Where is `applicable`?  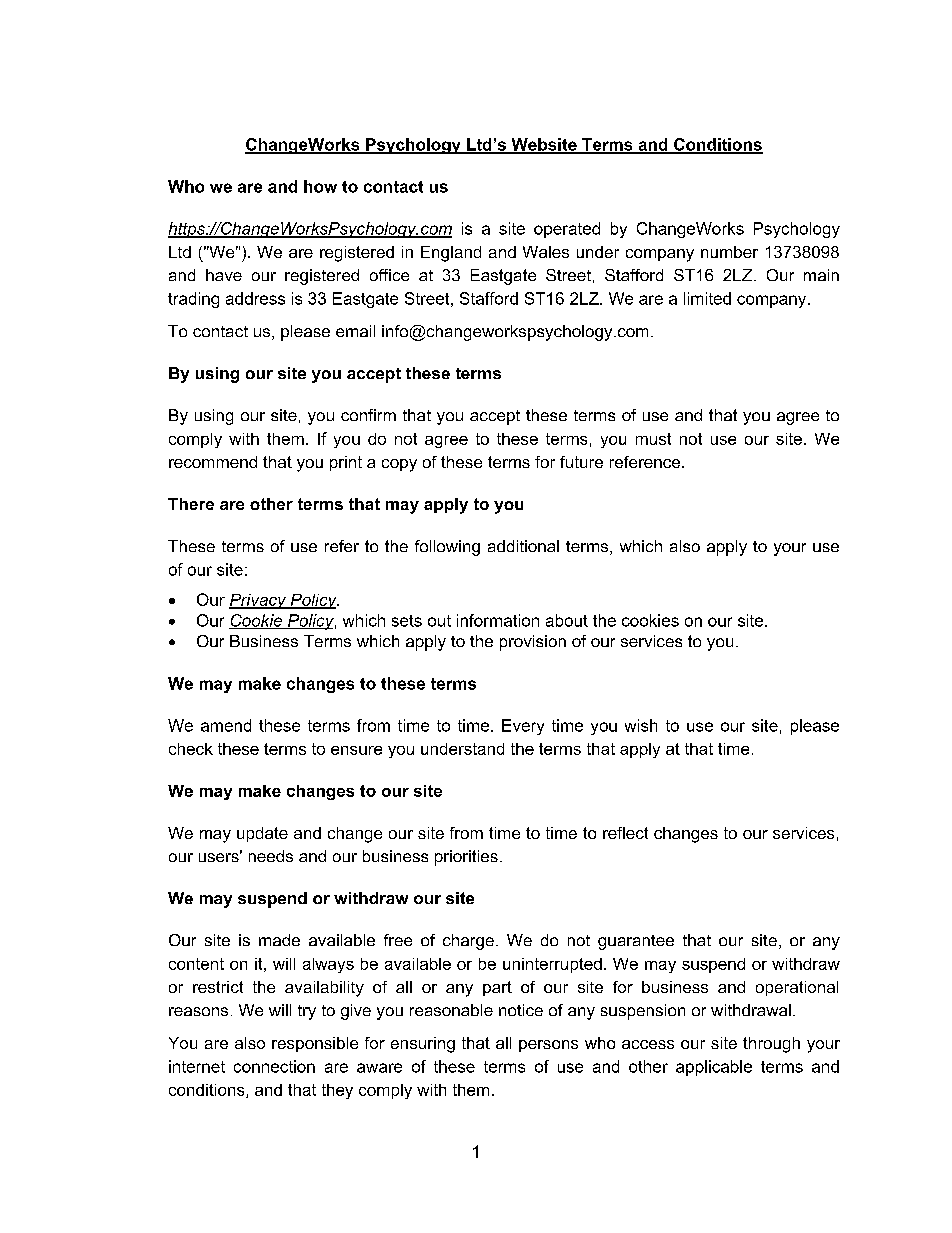
applicable is located at coordinates (714, 1068).
